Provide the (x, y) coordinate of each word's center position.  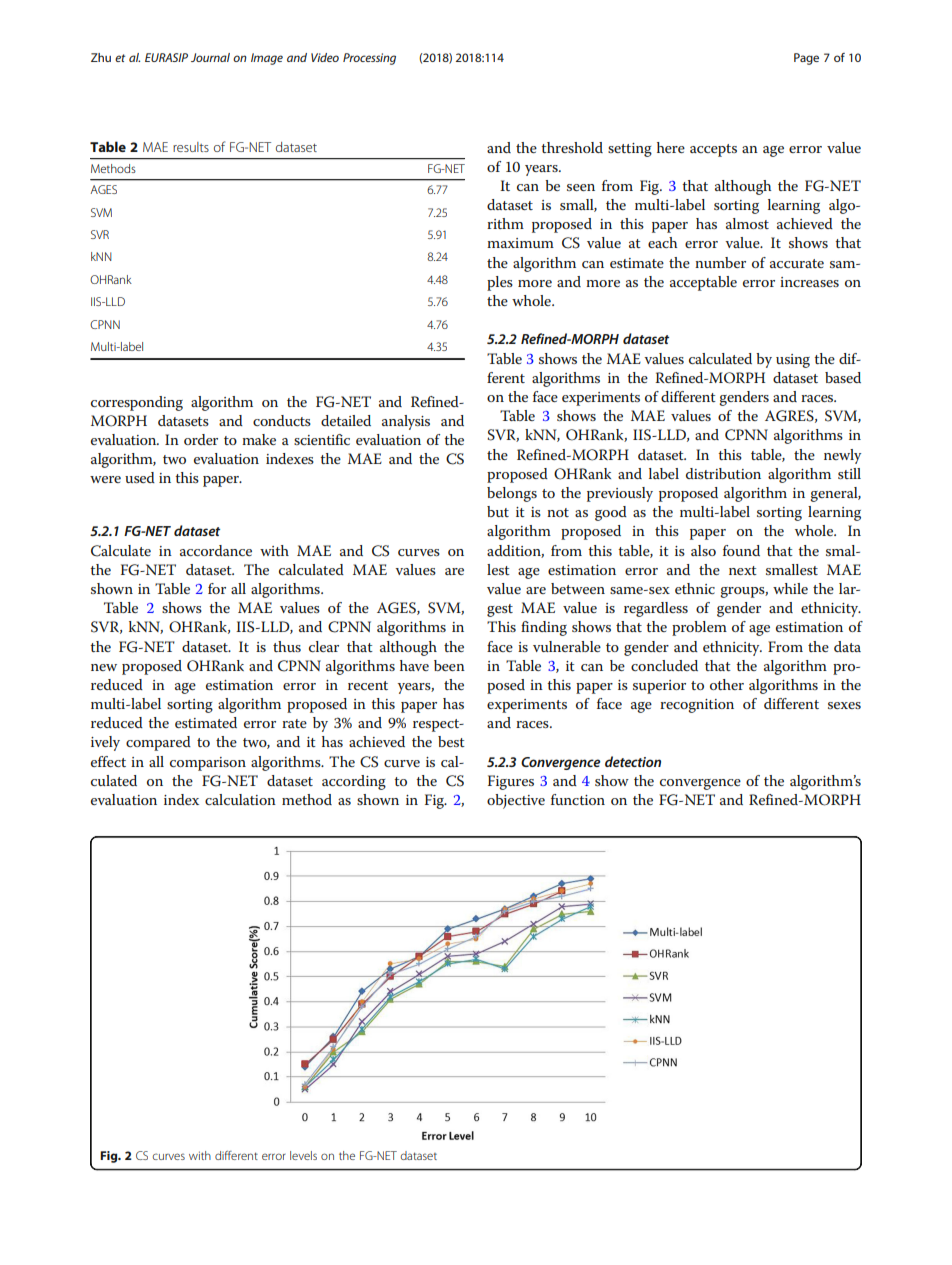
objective (516, 801)
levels (303, 1155)
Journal (210, 57)
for (217, 588)
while (790, 588)
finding (544, 628)
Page (806, 59)
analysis (406, 422)
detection (633, 761)
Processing (369, 59)
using (793, 361)
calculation (240, 799)
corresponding (137, 403)
